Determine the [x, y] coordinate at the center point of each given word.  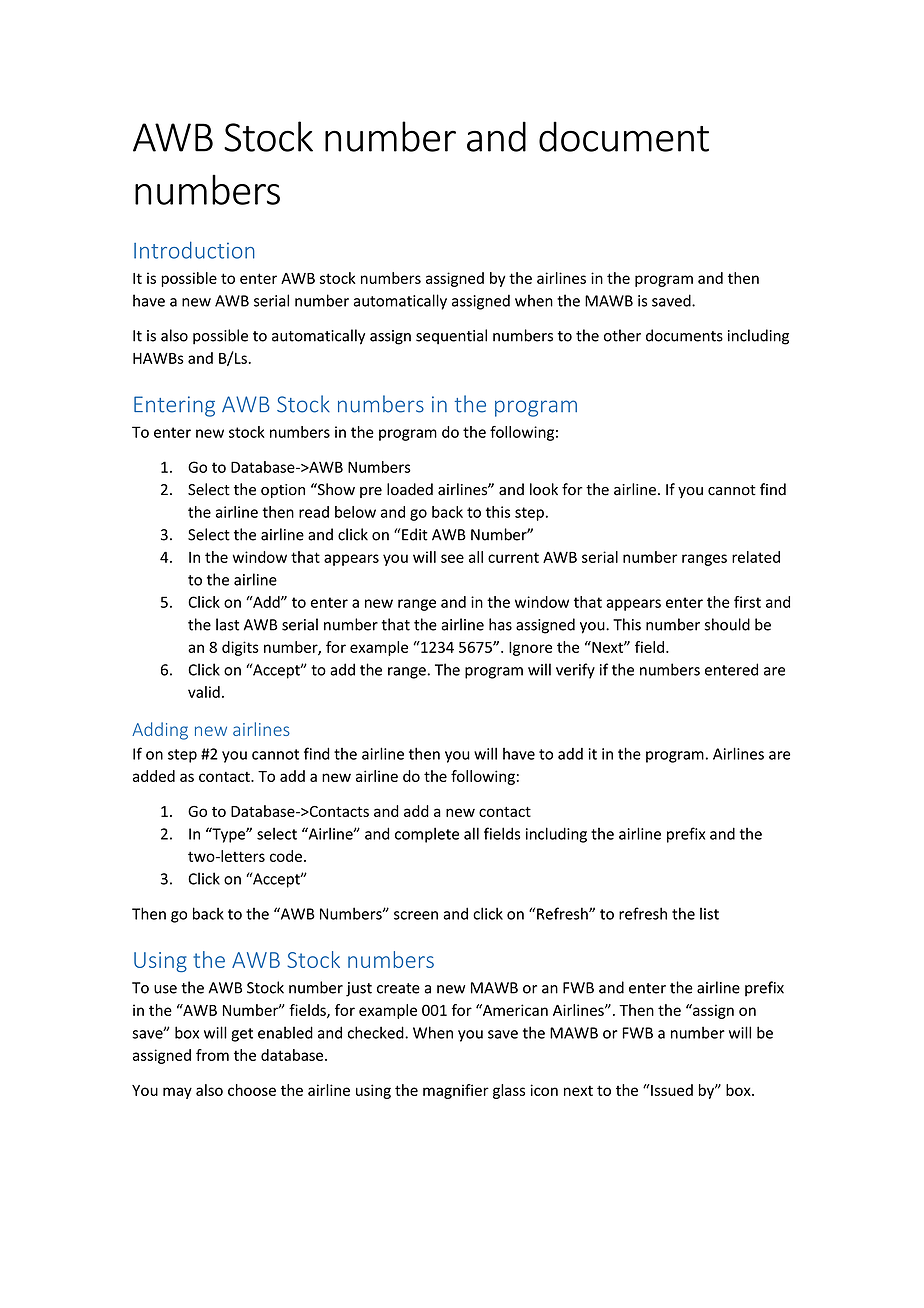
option [283, 491]
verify [575, 671]
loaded [410, 489]
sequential [451, 337]
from [212, 1055]
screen [416, 915]
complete [427, 835]
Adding [160, 731]
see [452, 558]
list [709, 914]
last [227, 624]
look [544, 489]
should [727, 624]
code [286, 856]
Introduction [194, 250]
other [622, 335]
